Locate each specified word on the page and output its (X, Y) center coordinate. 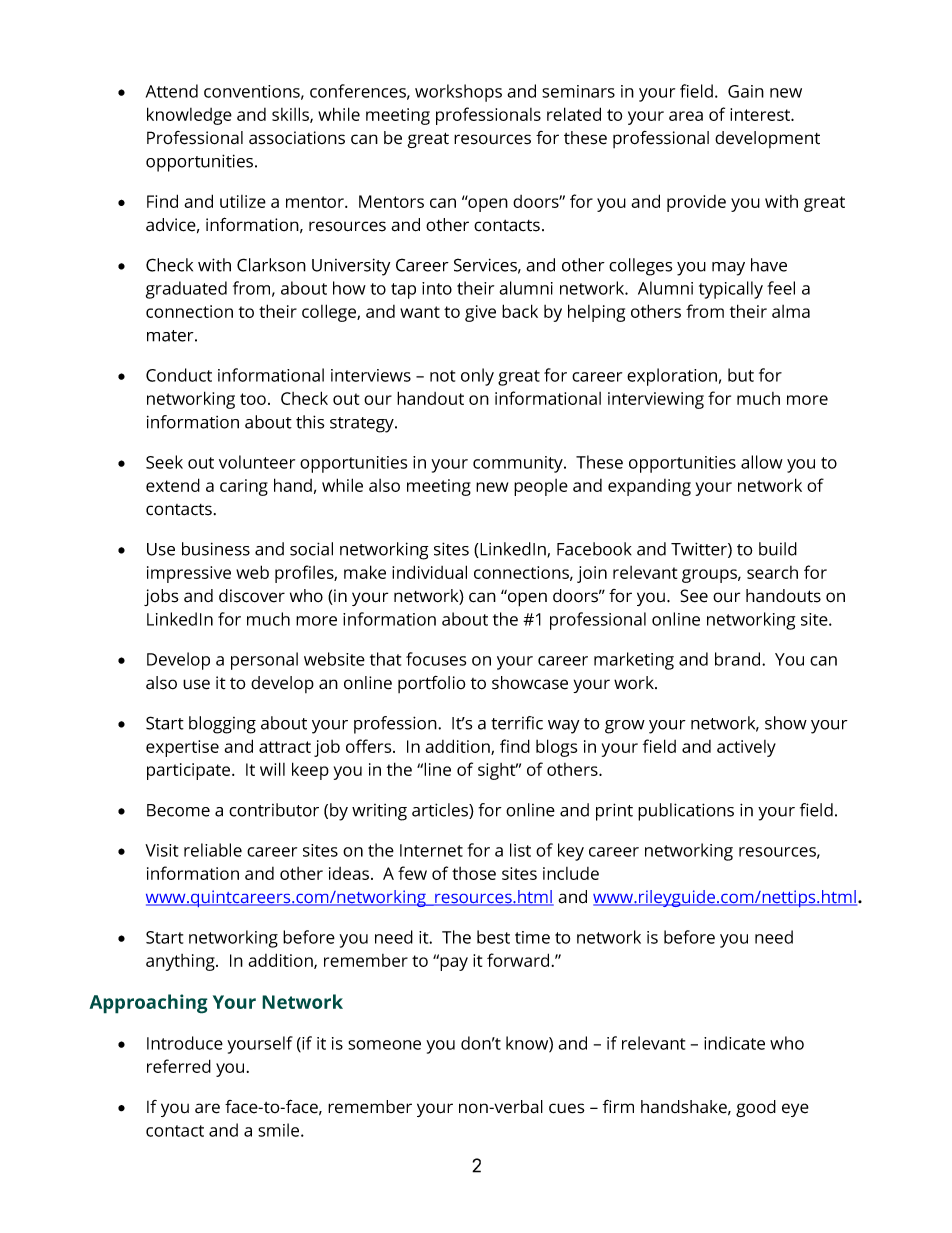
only (477, 377)
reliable (213, 850)
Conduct (179, 375)
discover (252, 596)
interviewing (656, 400)
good (756, 1108)
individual (429, 572)
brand (739, 659)
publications (686, 812)
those (474, 873)
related (574, 114)
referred (179, 1066)
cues (567, 1108)
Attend (172, 91)
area (686, 116)
